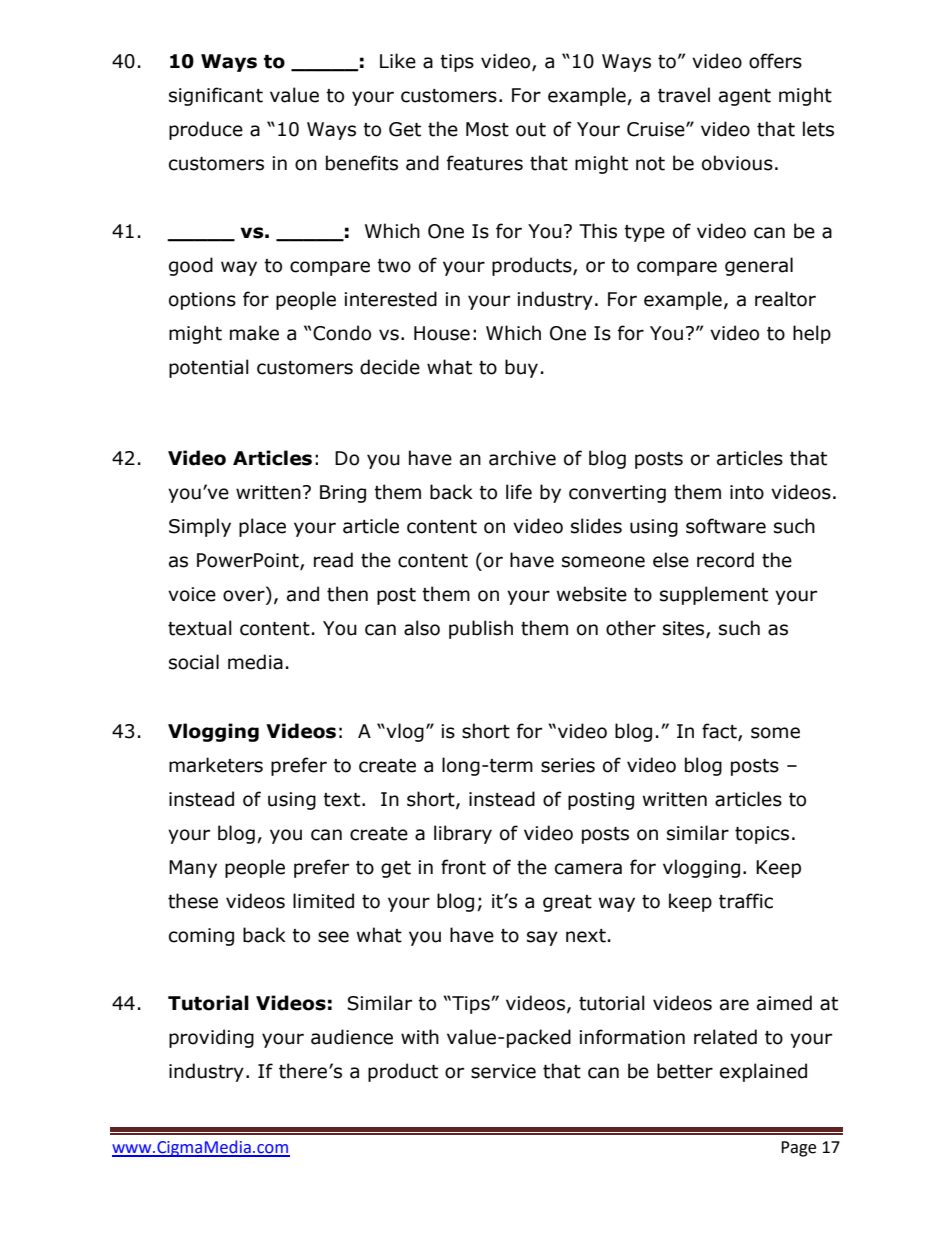  I want to click on over, so click(245, 597).
